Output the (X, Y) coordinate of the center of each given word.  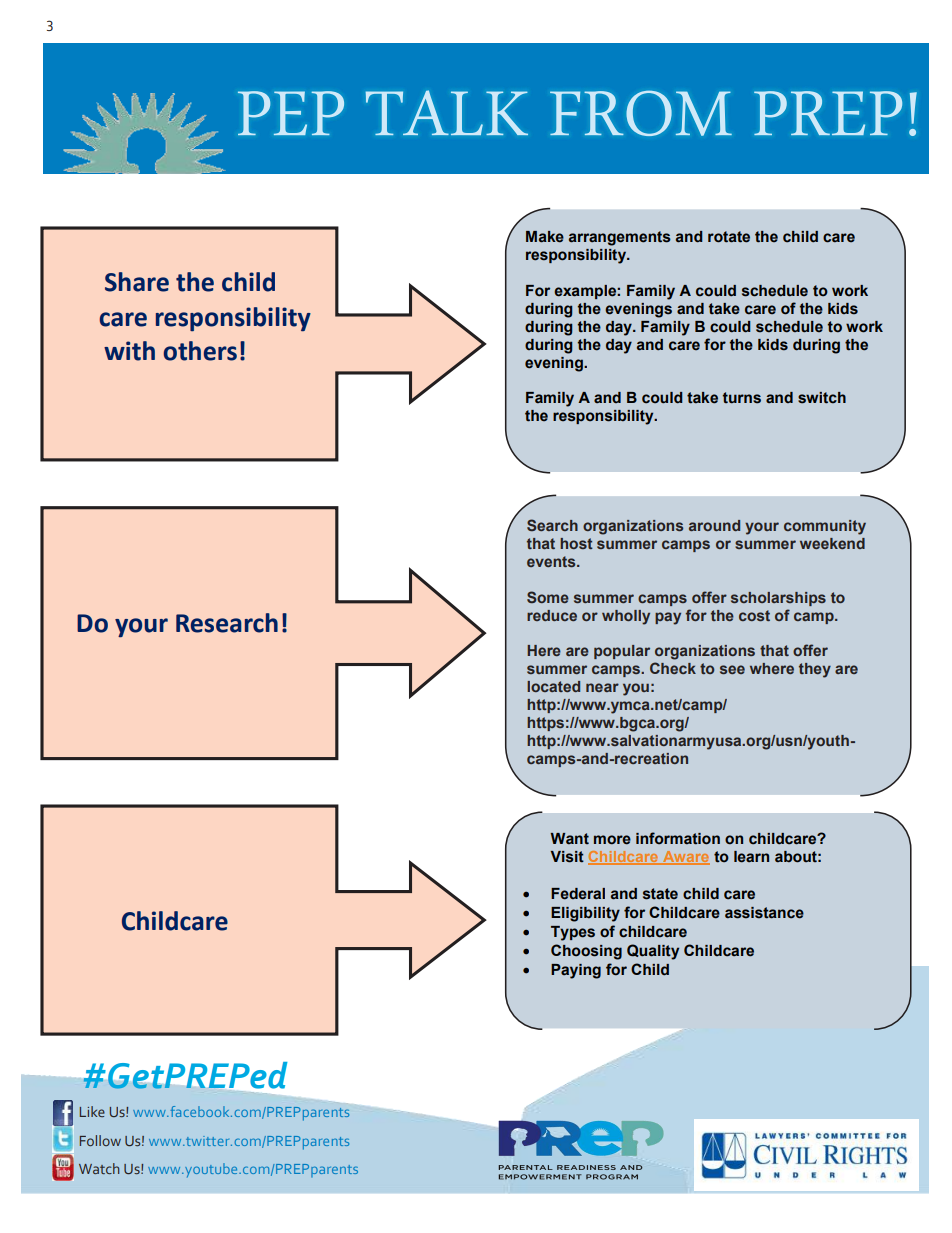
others (200, 351)
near (602, 687)
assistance (764, 913)
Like (92, 1111)
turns (742, 398)
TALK (446, 112)
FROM (641, 113)
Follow (100, 1140)
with (129, 351)
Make (545, 237)
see (732, 669)
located (553, 686)
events (552, 561)
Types (573, 933)
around (714, 525)
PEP (291, 113)
